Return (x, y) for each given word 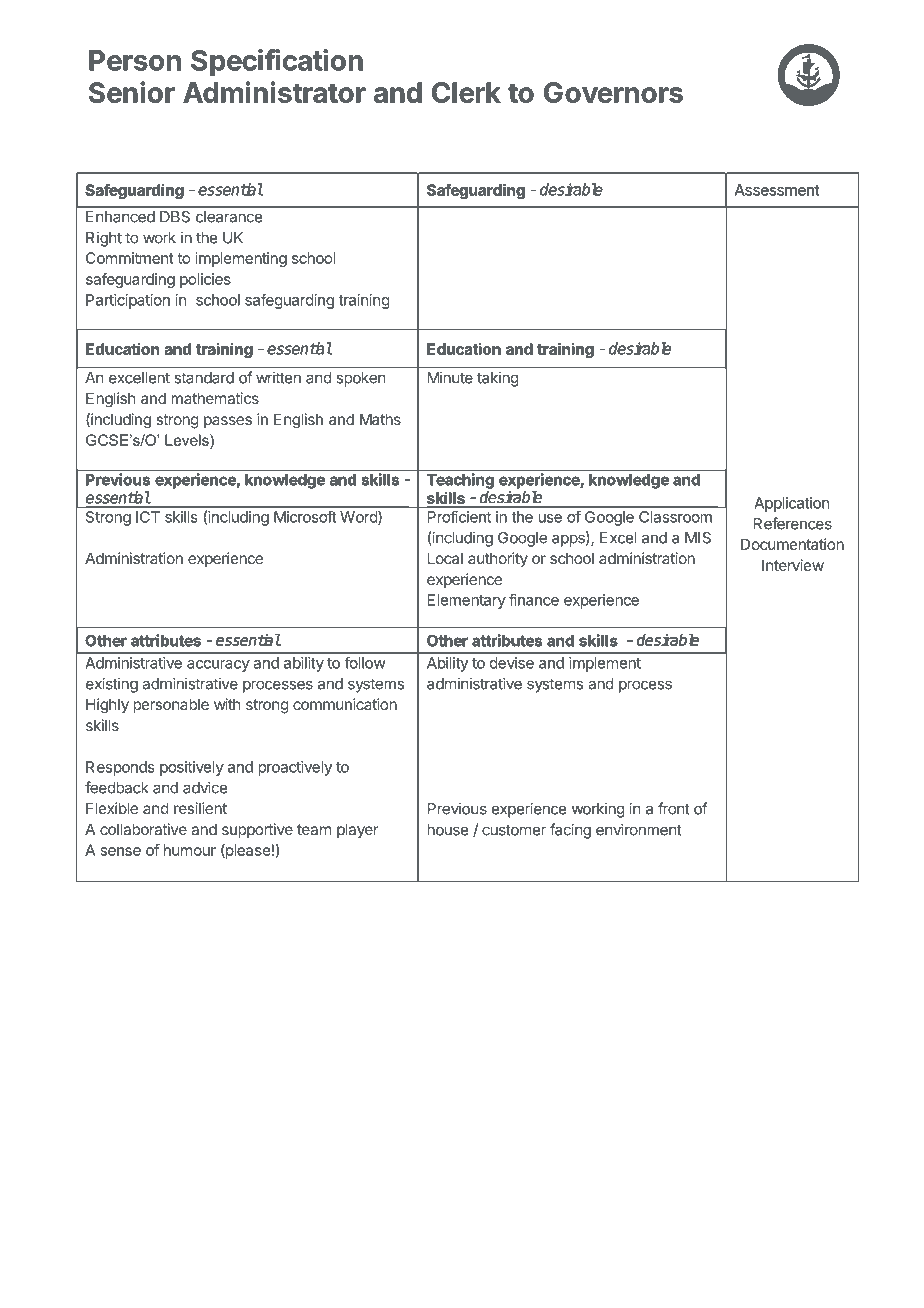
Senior (132, 92)
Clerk (466, 92)
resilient (200, 808)
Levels (188, 440)
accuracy (218, 666)
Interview (793, 565)
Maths (380, 419)
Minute (450, 377)
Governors (613, 92)
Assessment (777, 190)
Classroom (675, 517)
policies (205, 280)
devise (512, 663)
